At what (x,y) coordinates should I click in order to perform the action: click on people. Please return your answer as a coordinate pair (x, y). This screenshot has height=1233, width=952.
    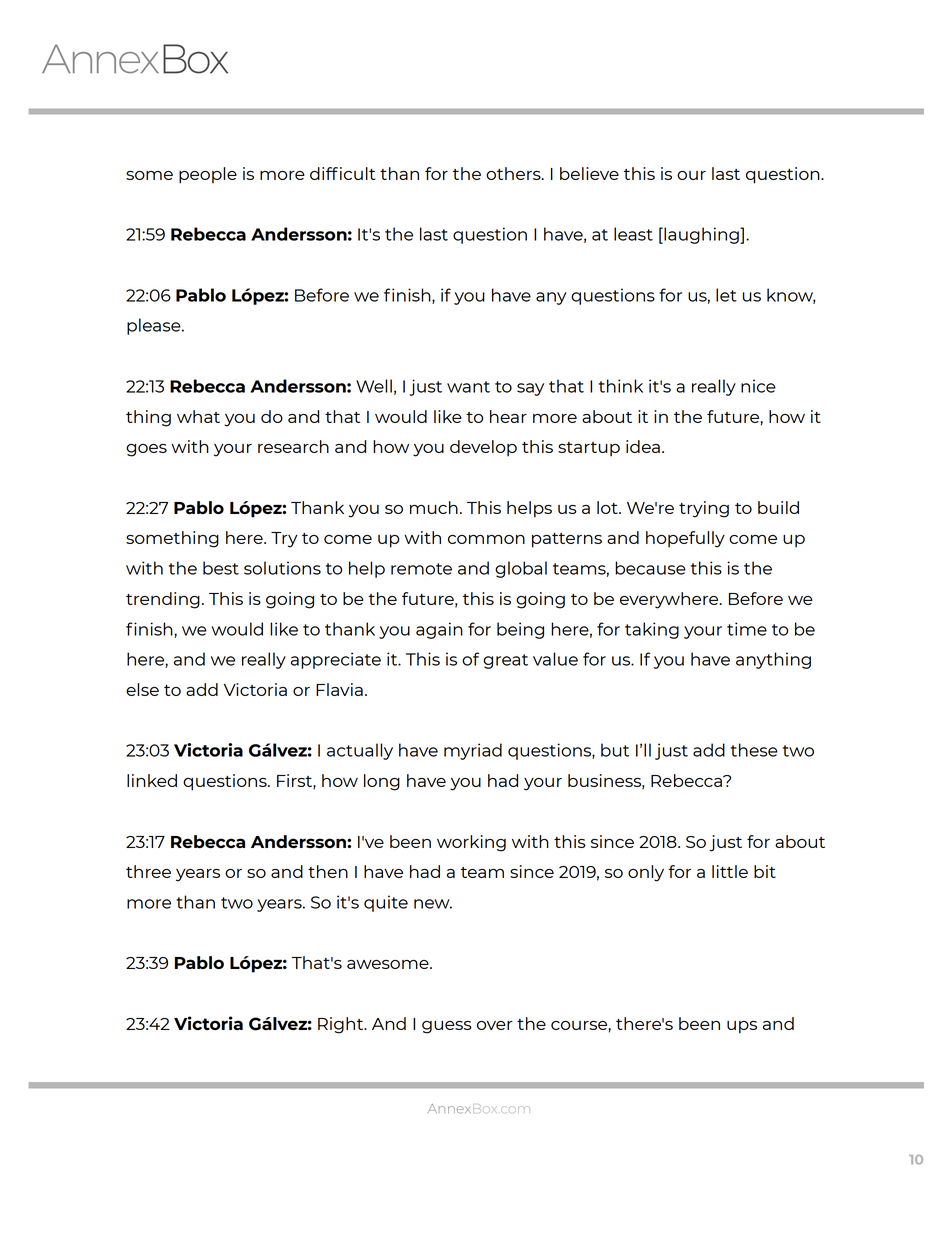
    Looking at the image, I should click on (208, 175).
